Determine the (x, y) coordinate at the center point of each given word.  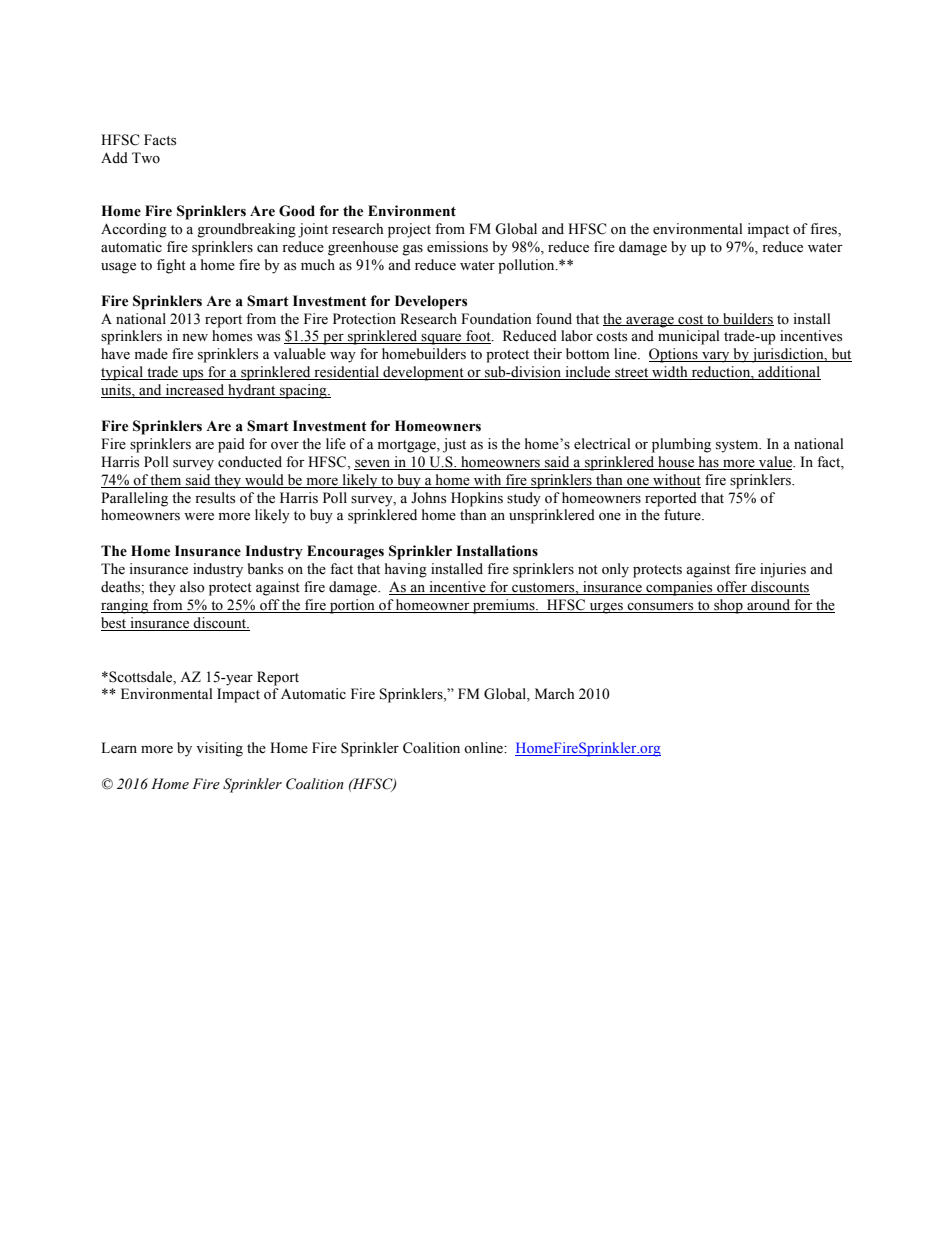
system (738, 446)
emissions (457, 247)
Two (146, 157)
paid (231, 445)
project (409, 230)
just (454, 445)
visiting (219, 749)
